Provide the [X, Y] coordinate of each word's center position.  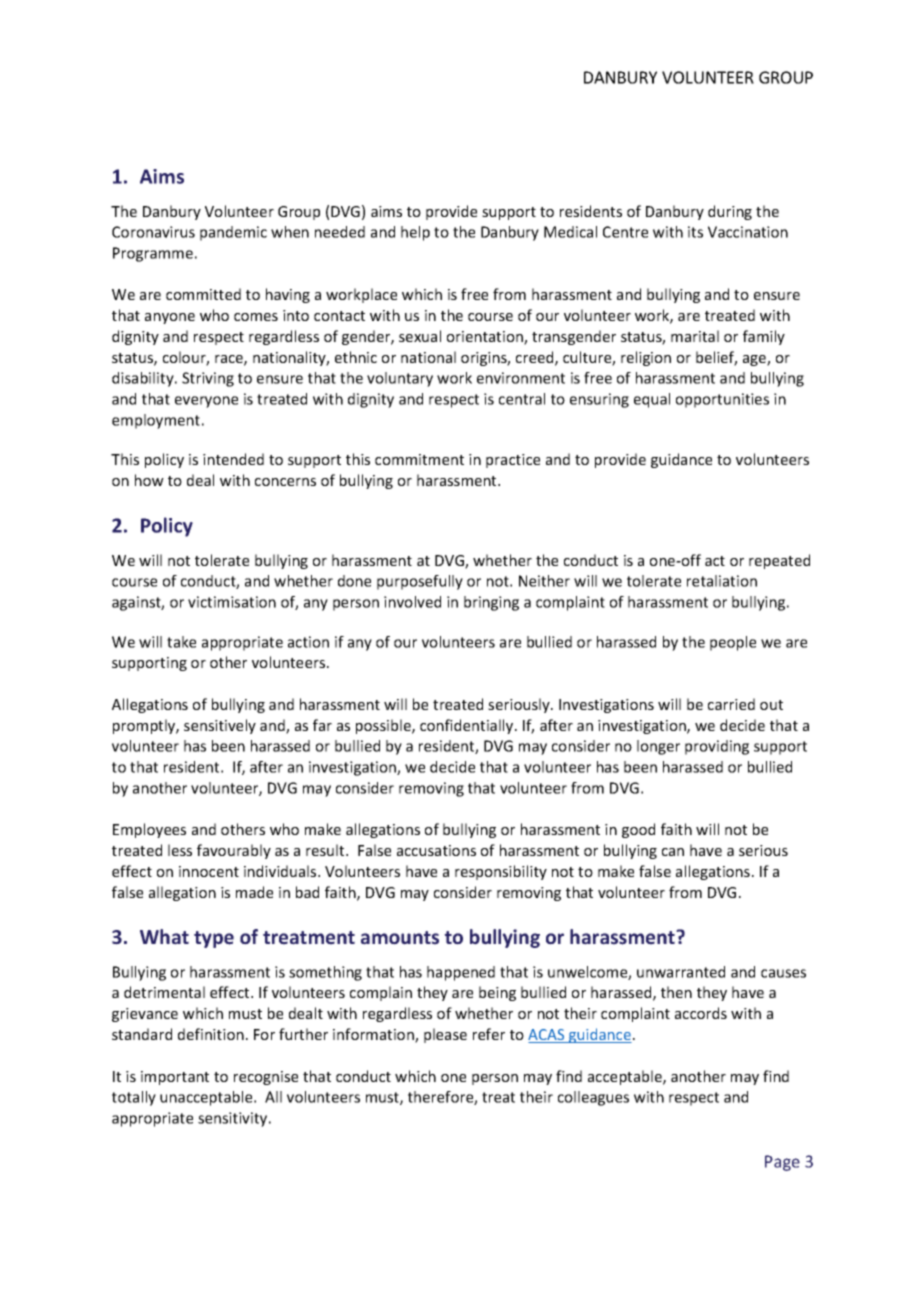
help [415, 233]
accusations [436, 850]
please [445, 1035]
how [149, 480]
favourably [234, 851]
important [175, 1078]
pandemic [233, 233]
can [673, 852]
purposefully [420, 582]
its [695, 232]
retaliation [722, 581]
